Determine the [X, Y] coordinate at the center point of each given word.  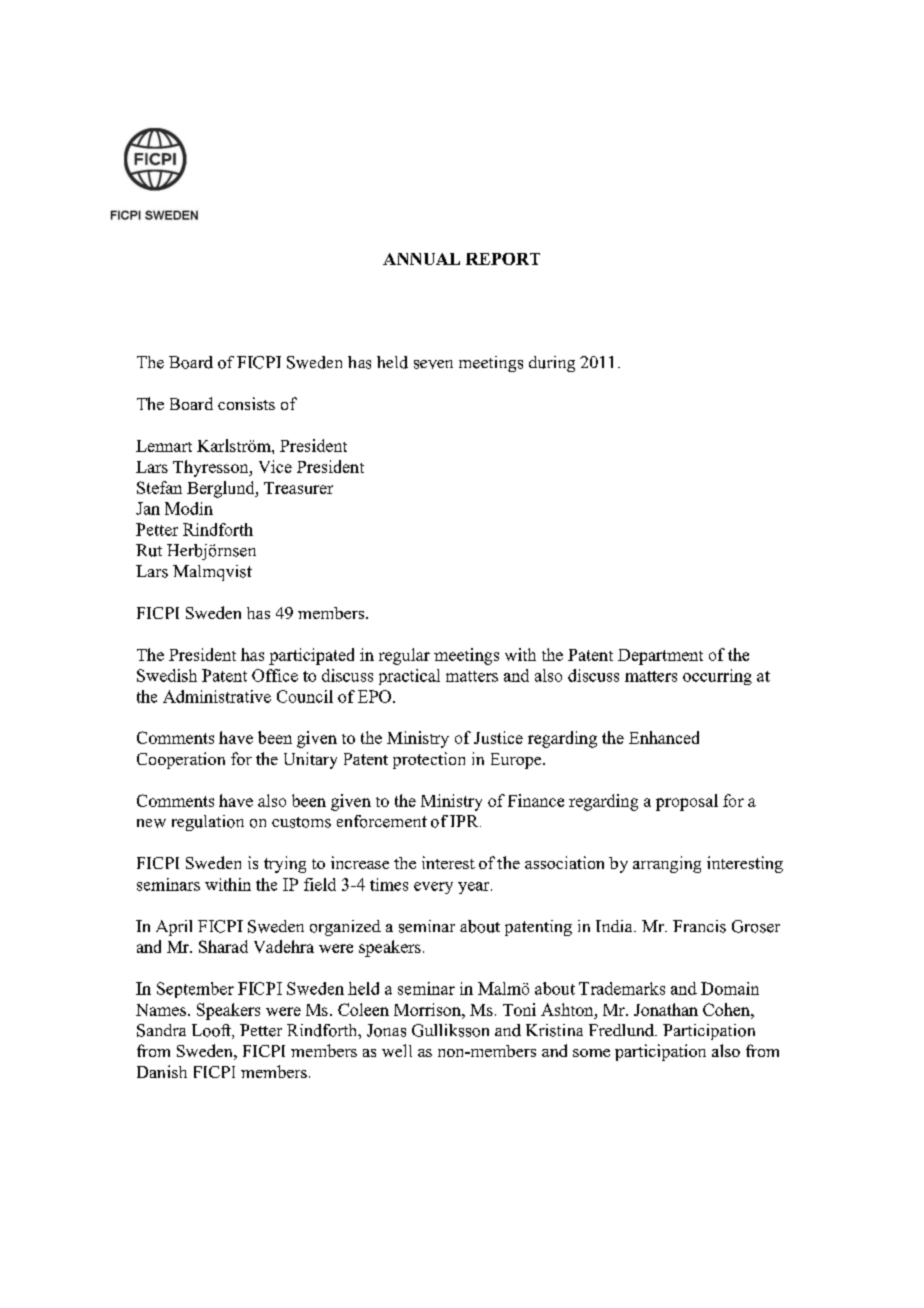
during [552, 364]
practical [409, 677]
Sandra [161, 1030]
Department [660, 657]
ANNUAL [421, 259]
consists [246, 403]
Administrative [217, 696]
